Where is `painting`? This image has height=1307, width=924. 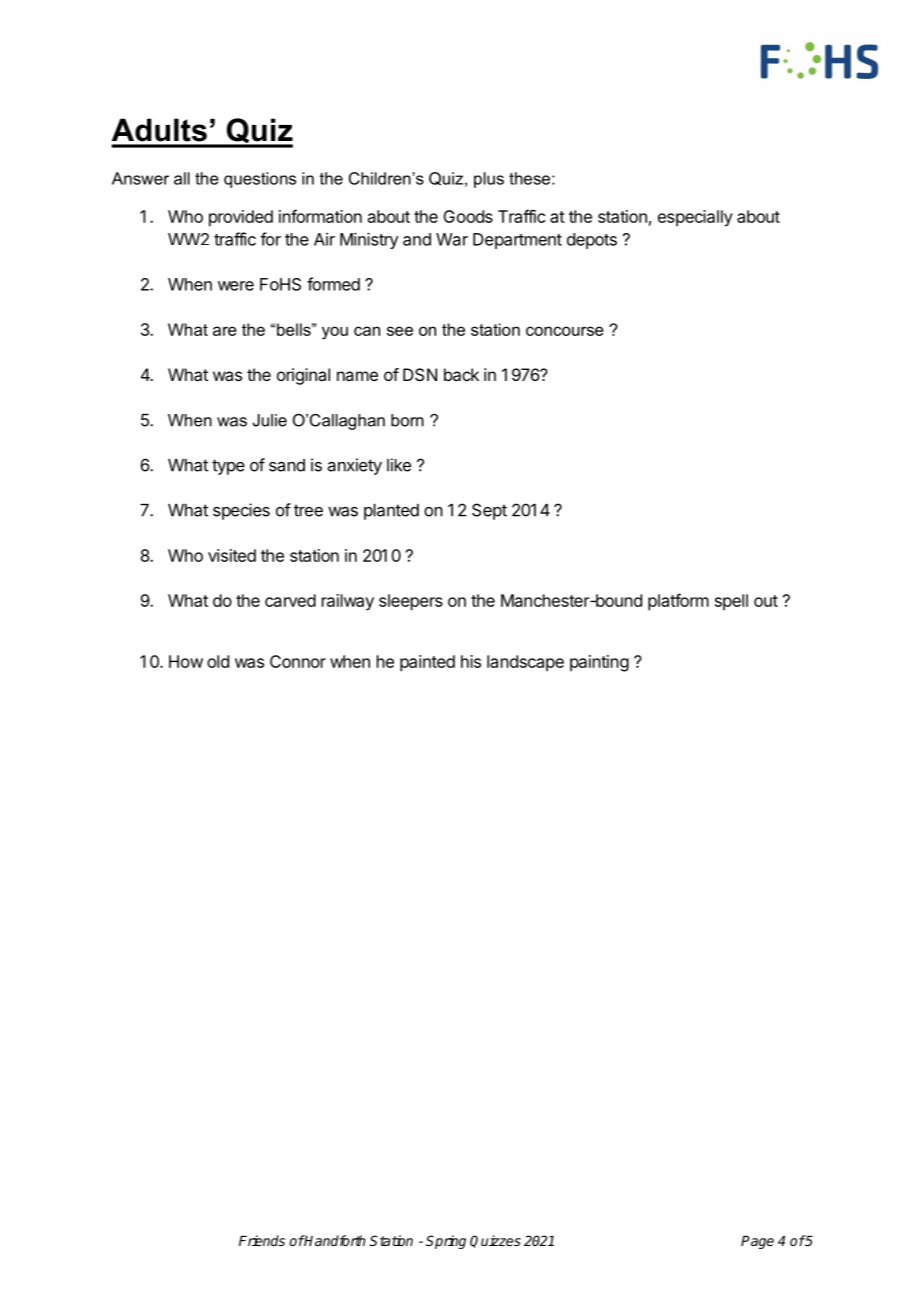 painting is located at coordinates (599, 663).
